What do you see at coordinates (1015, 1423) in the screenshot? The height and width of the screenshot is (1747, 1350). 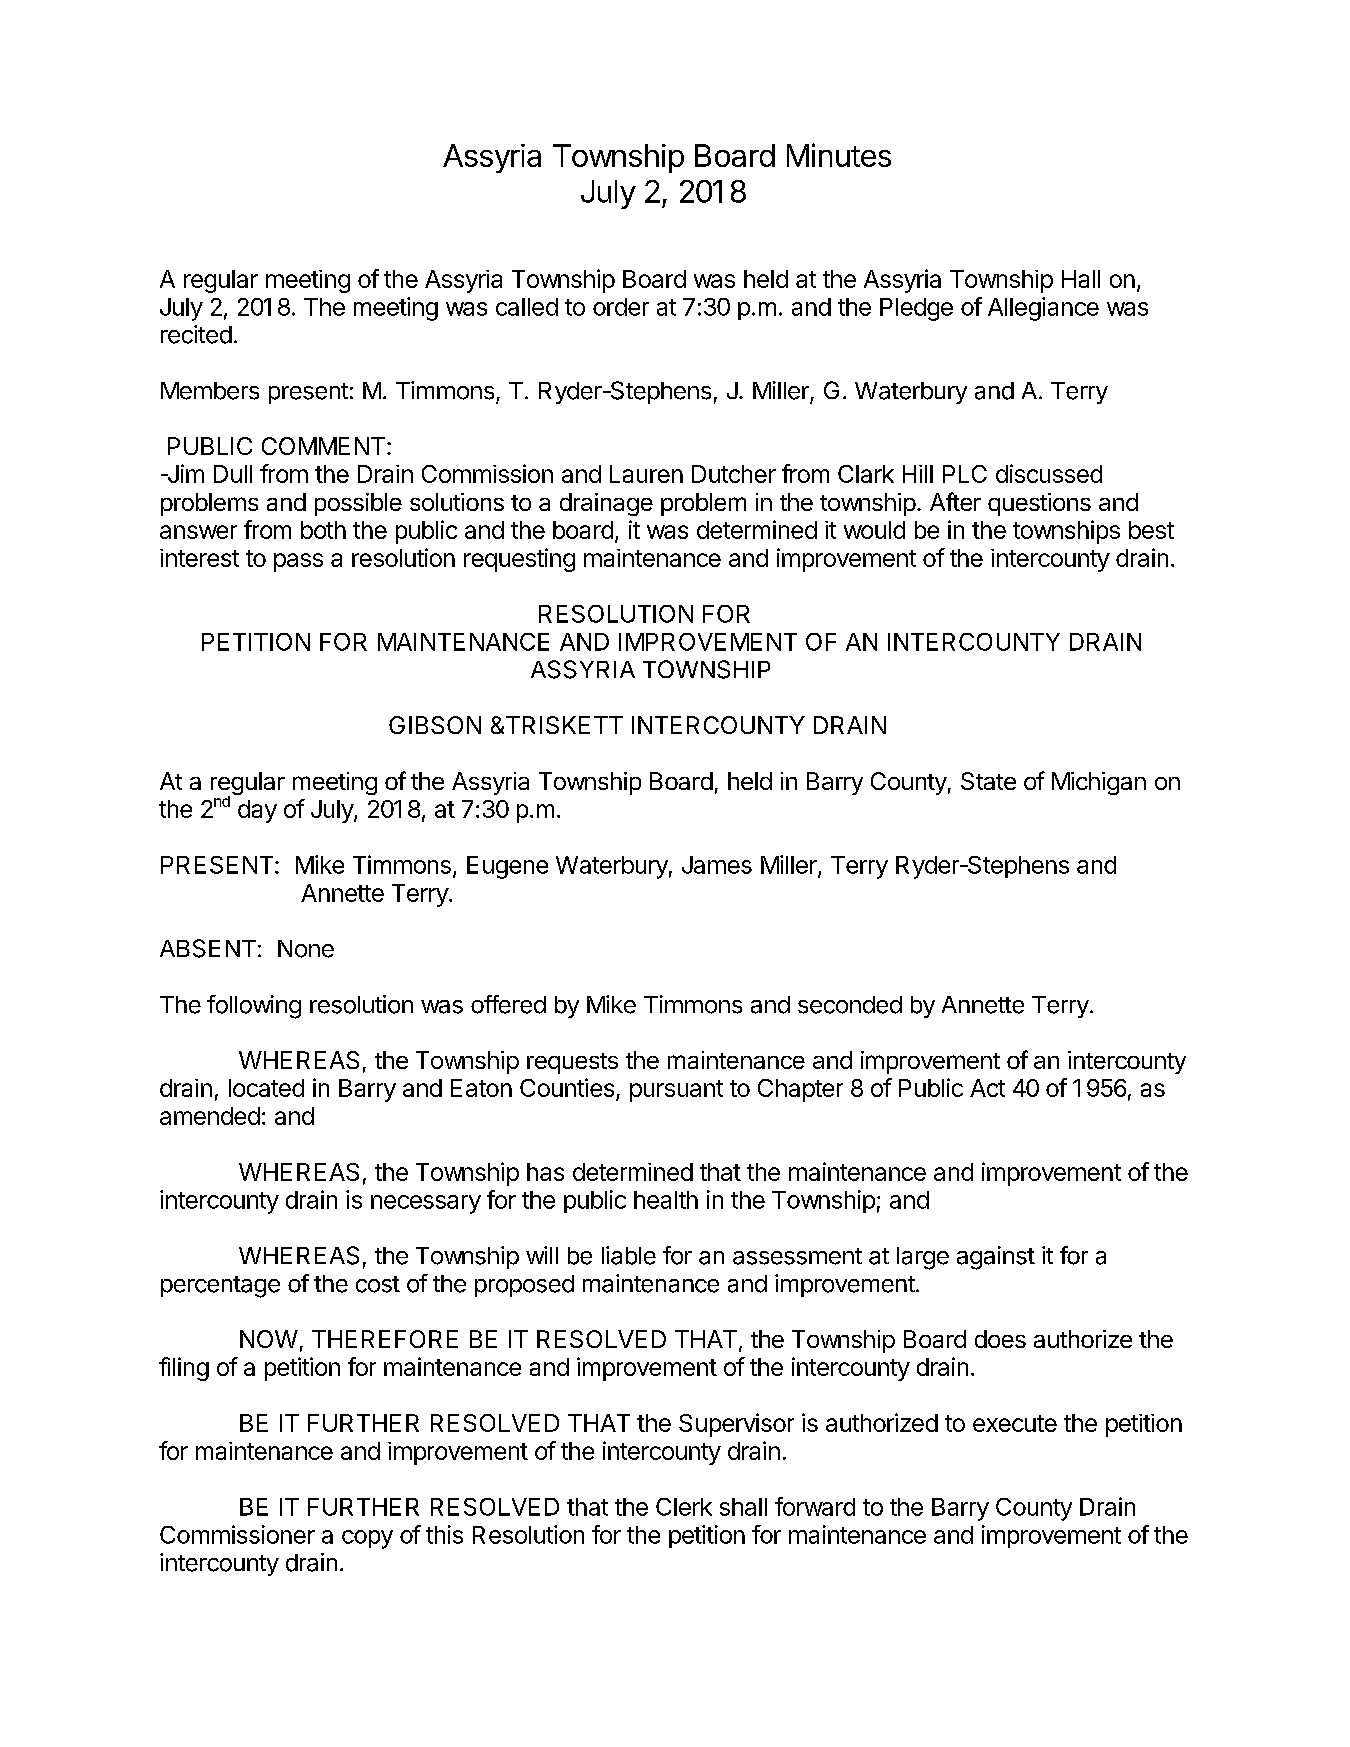 I see `execute` at bounding box center [1015, 1423].
